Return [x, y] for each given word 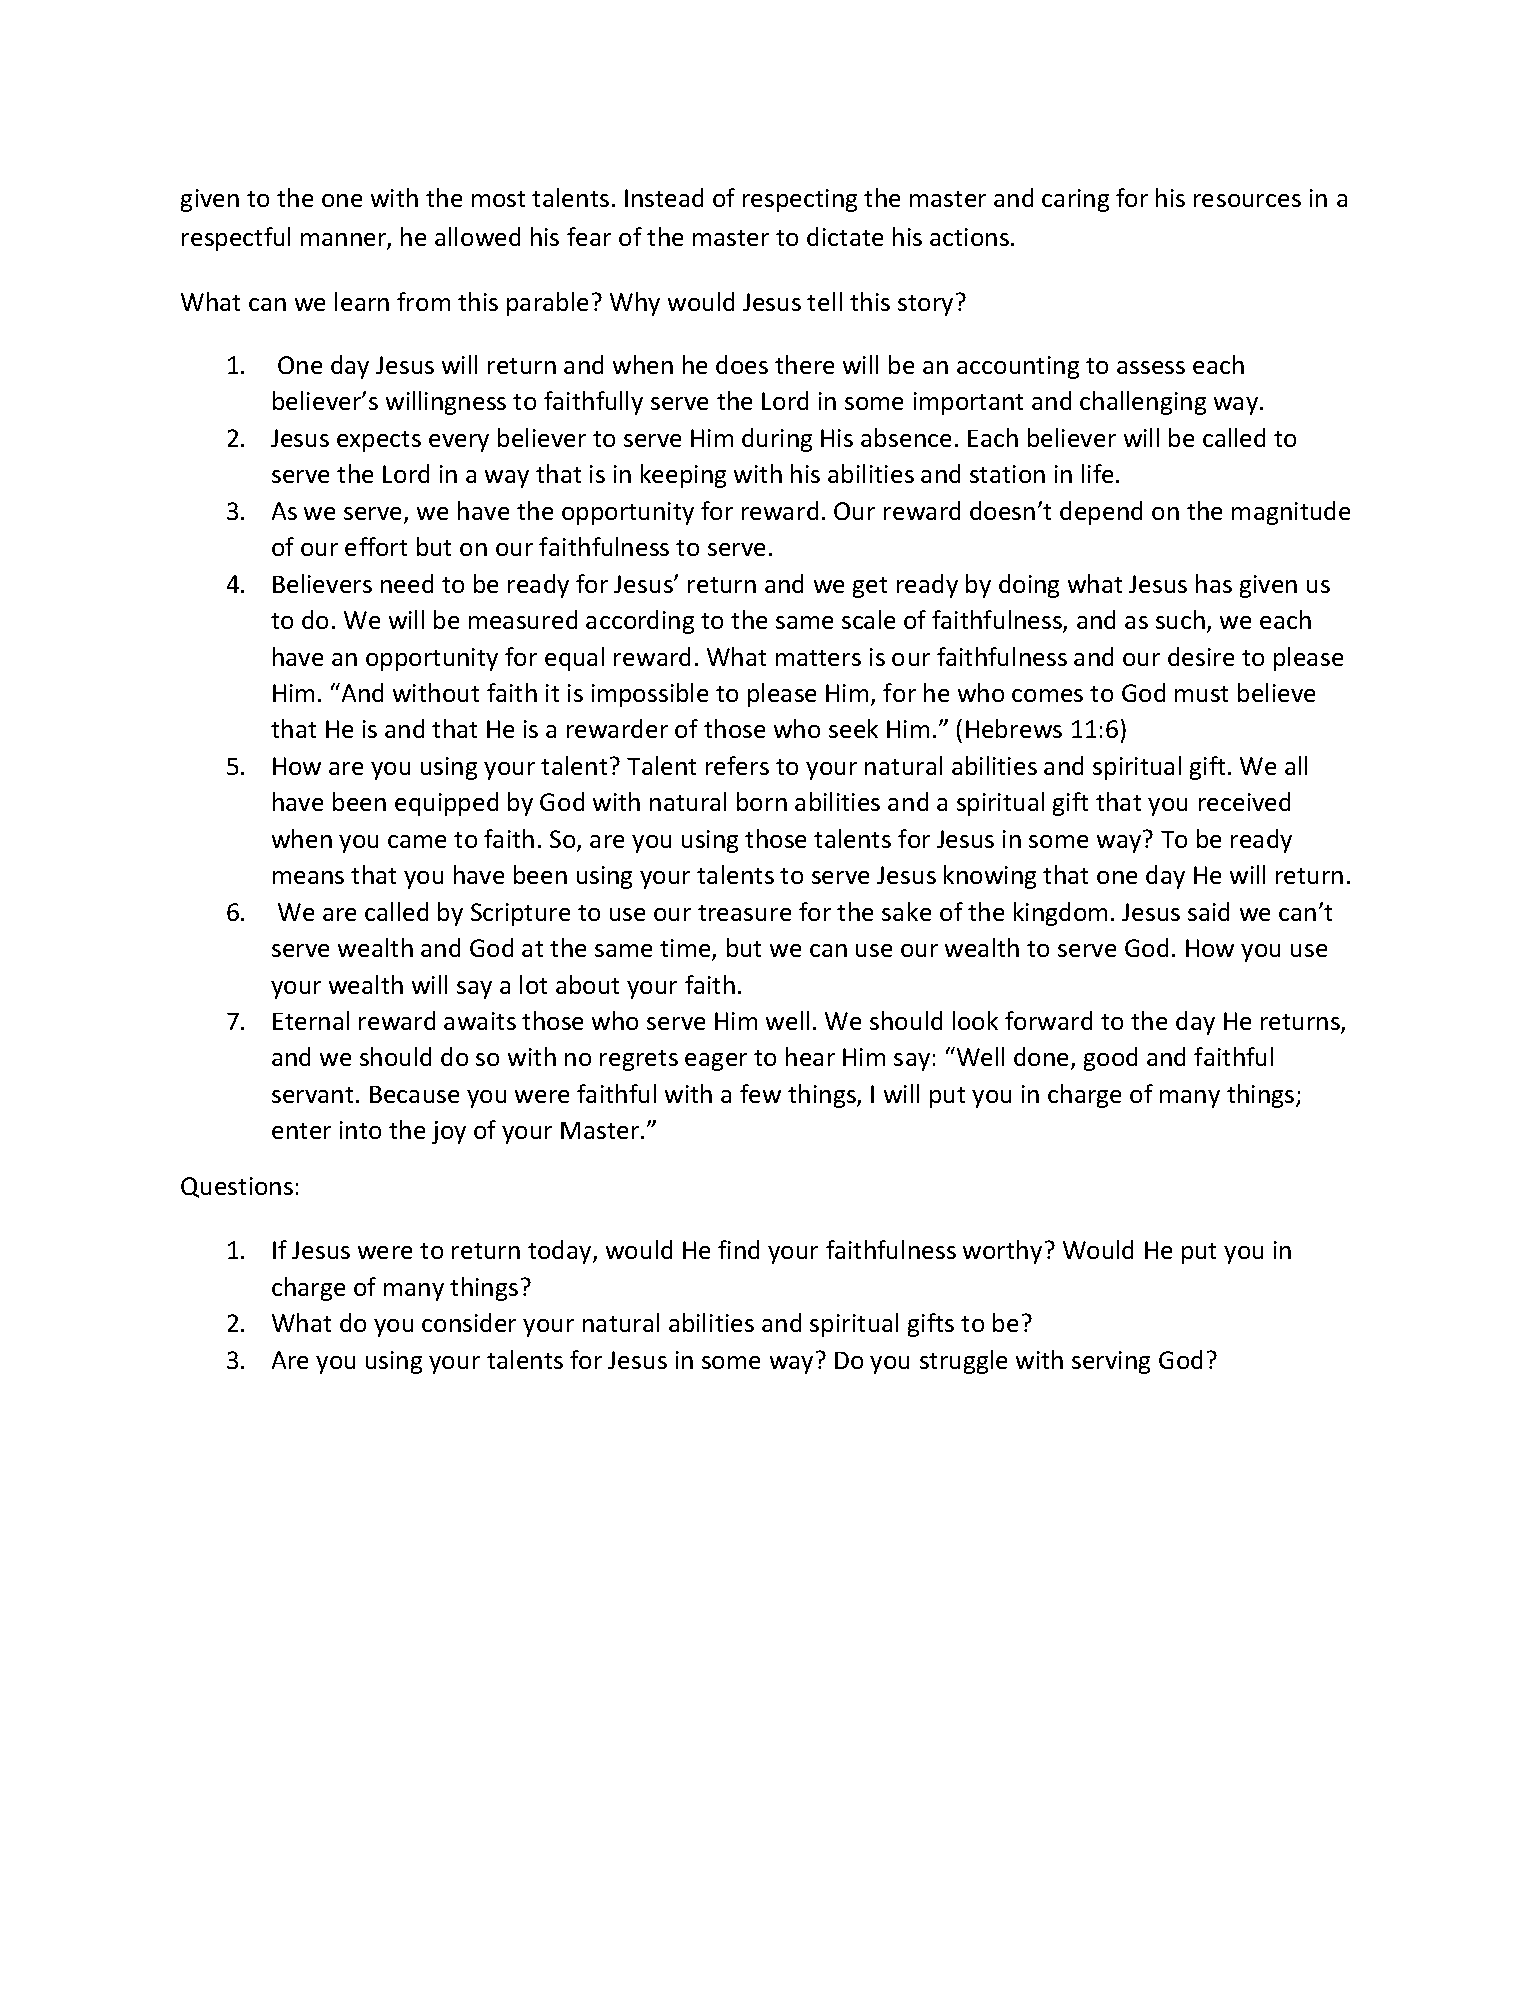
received [1244, 801]
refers [737, 765]
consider [469, 1322]
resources [1247, 200]
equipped [446, 804]
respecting [800, 200]
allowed [477, 236]
